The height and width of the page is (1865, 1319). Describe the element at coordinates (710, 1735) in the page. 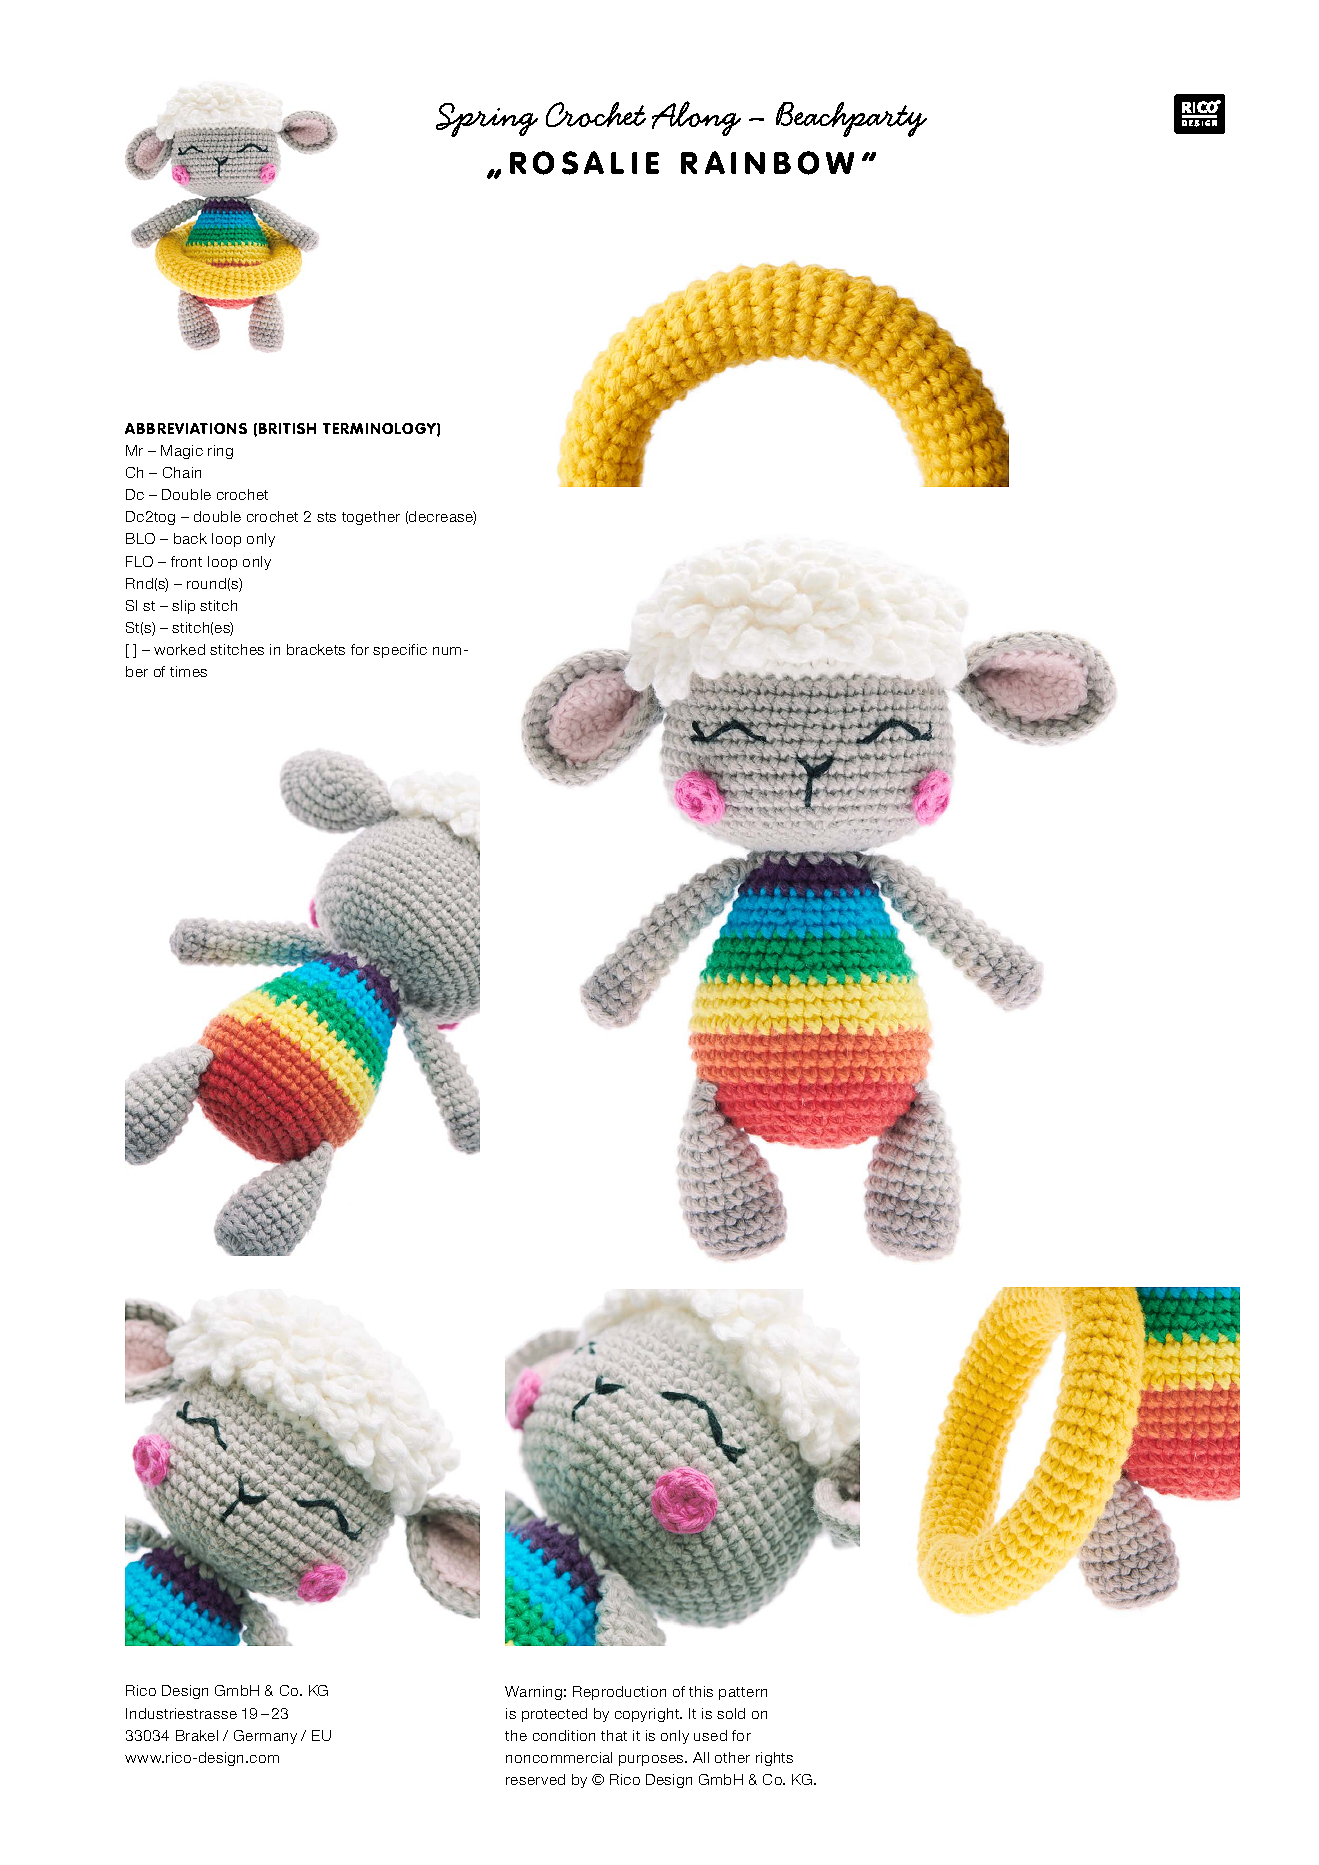

I see `used` at that location.
